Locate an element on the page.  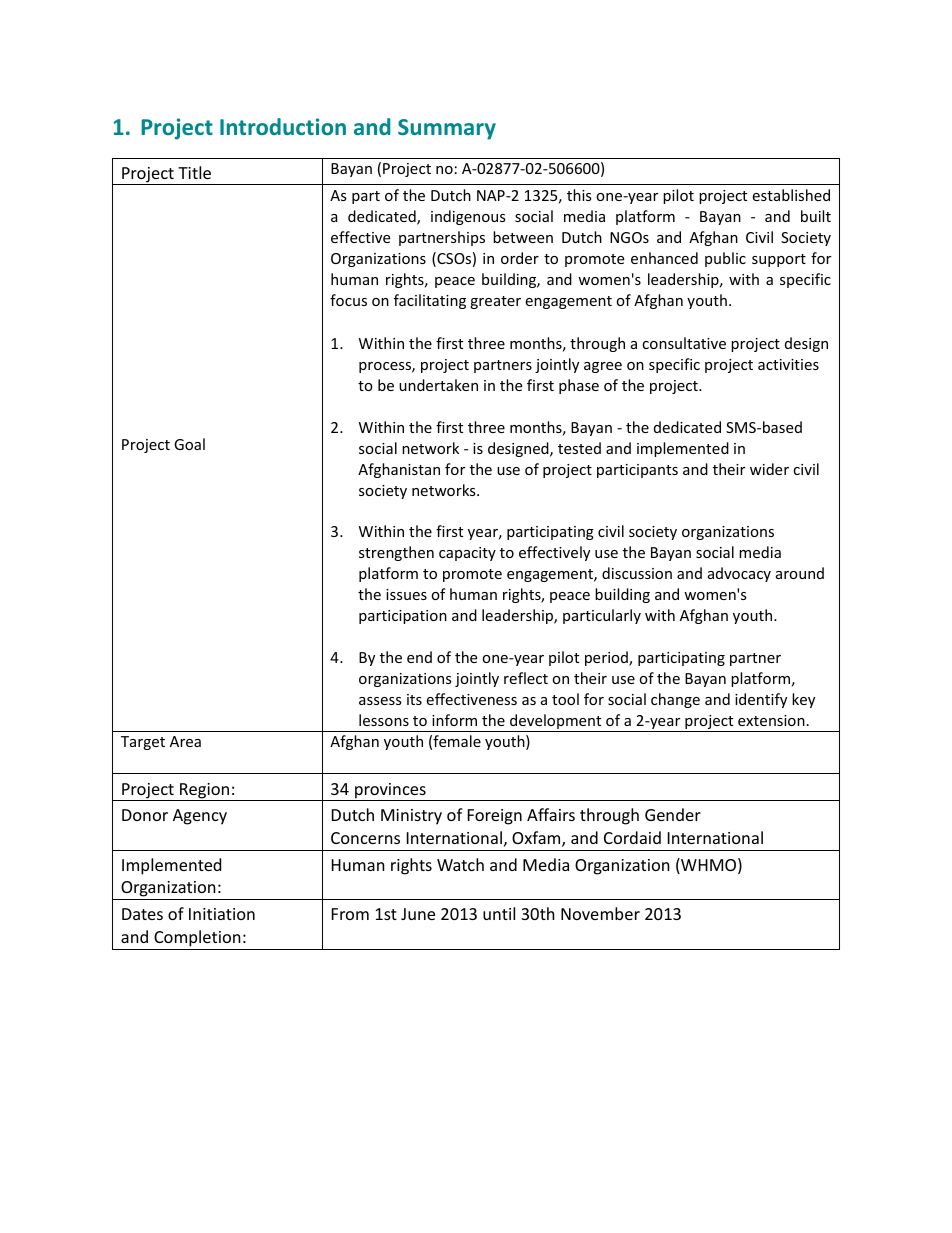
until is located at coordinates (499, 913).
